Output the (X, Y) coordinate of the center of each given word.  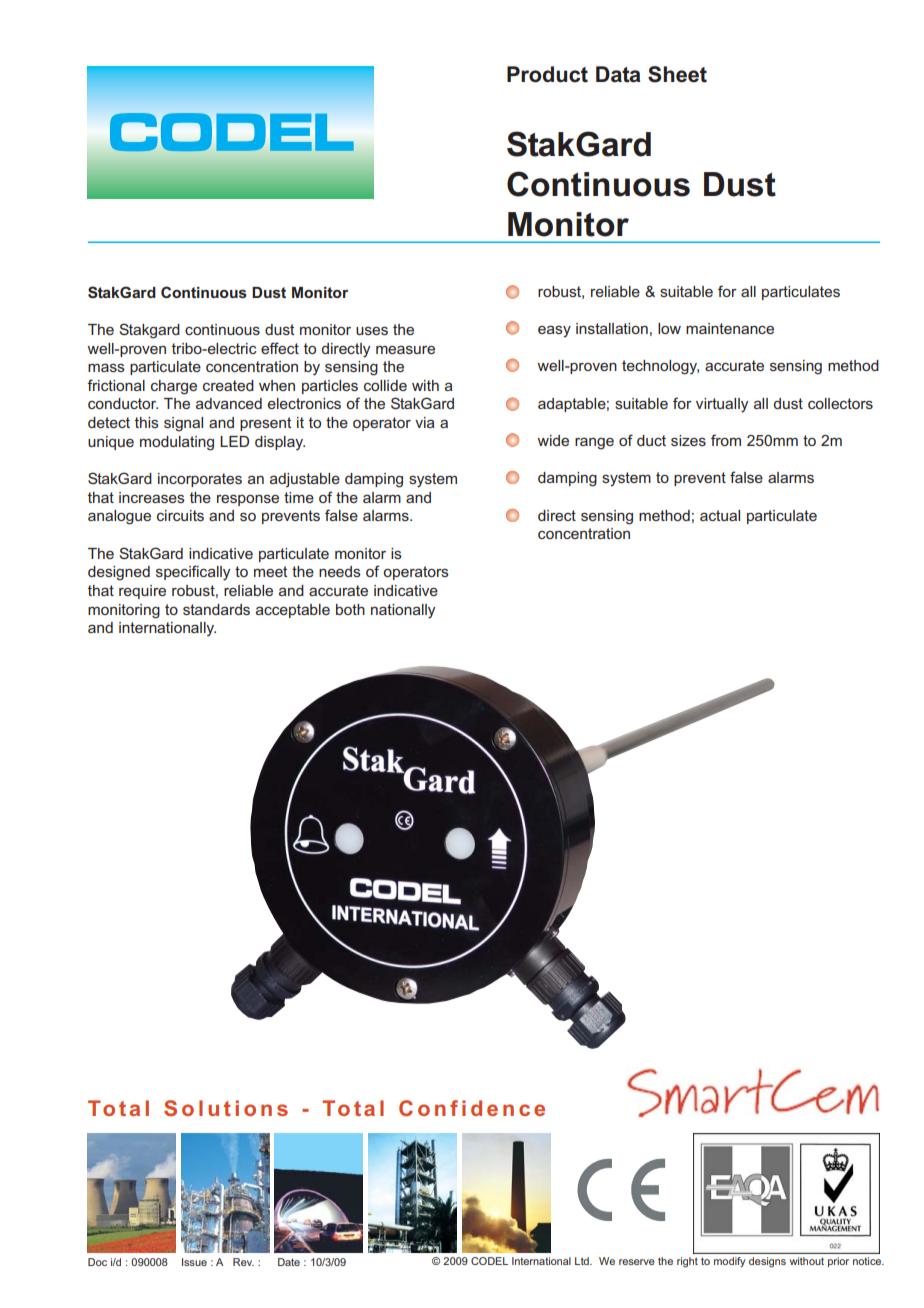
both (350, 609)
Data (618, 74)
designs (767, 1262)
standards (216, 609)
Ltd (583, 1261)
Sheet (677, 74)
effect (280, 348)
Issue (194, 1262)
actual (720, 515)
